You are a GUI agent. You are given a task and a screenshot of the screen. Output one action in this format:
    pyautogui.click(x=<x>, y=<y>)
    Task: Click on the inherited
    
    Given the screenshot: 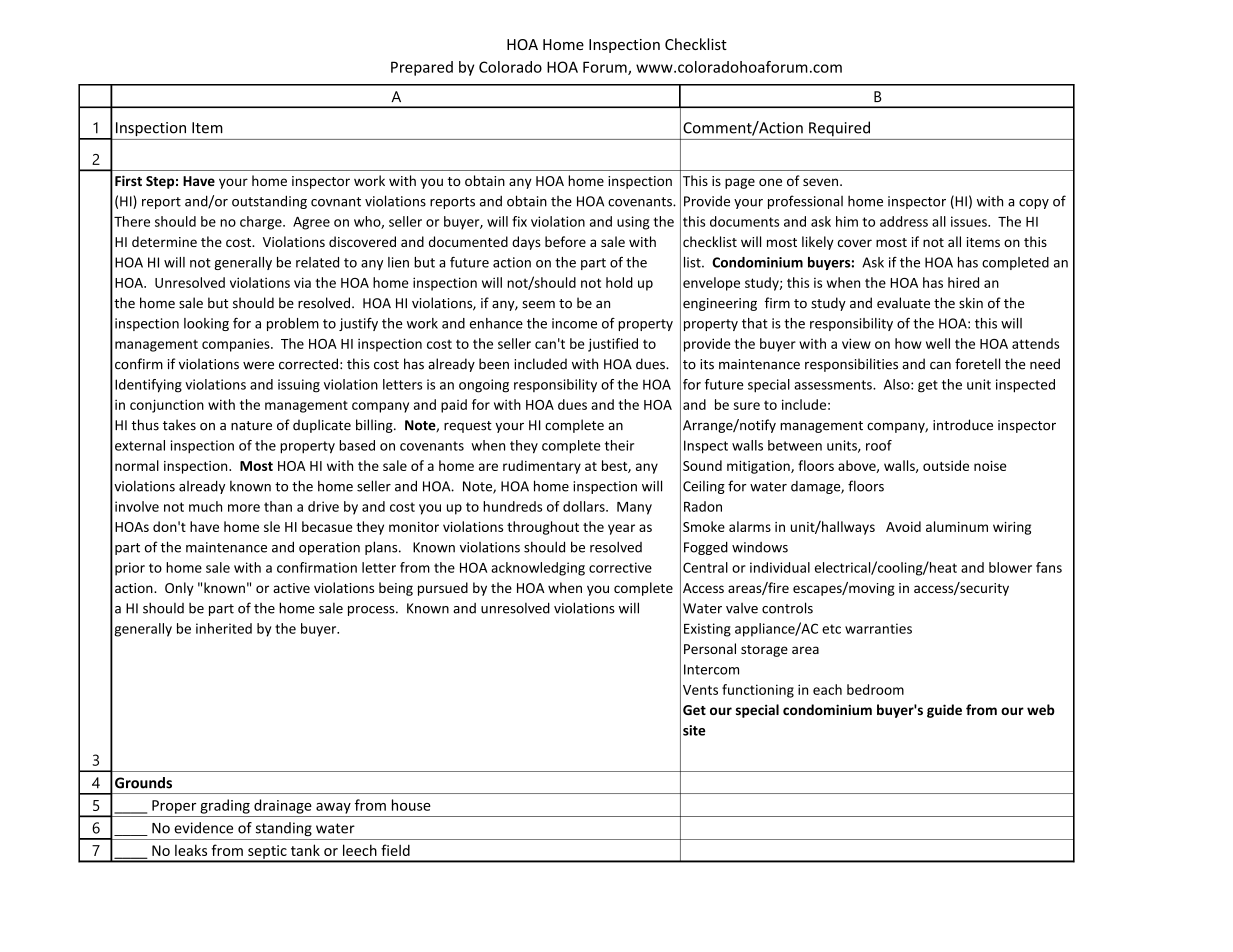 What is the action you would take?
    pyautogui.click(x=224, y=628)
